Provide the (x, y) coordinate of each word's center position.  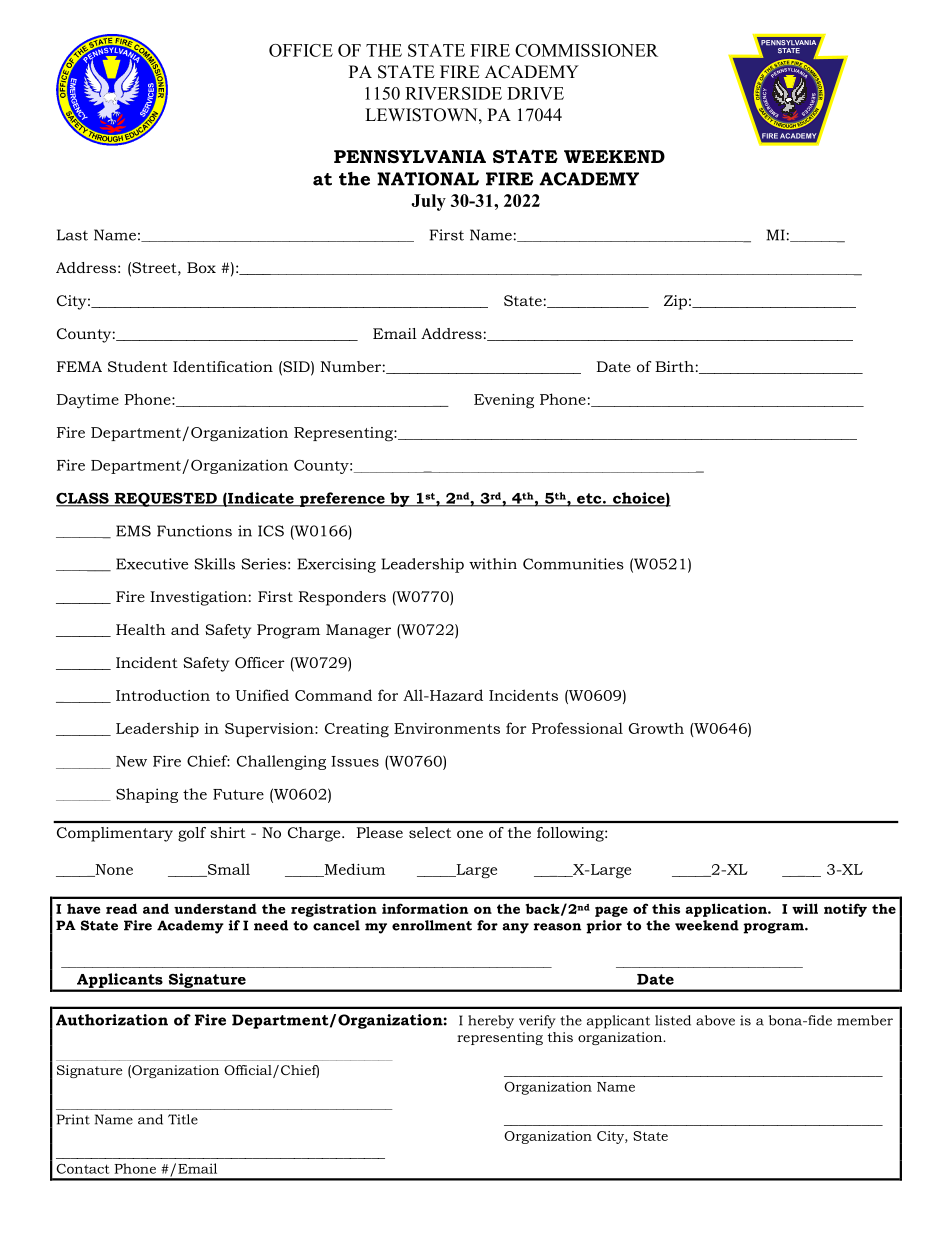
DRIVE (535, 93)
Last (72, 235)
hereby (491, 1022)
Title (183, 1119)
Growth (656, 728)
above (715, 1020)
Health (141, 629)
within (493, 564)
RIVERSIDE (453, 93)
